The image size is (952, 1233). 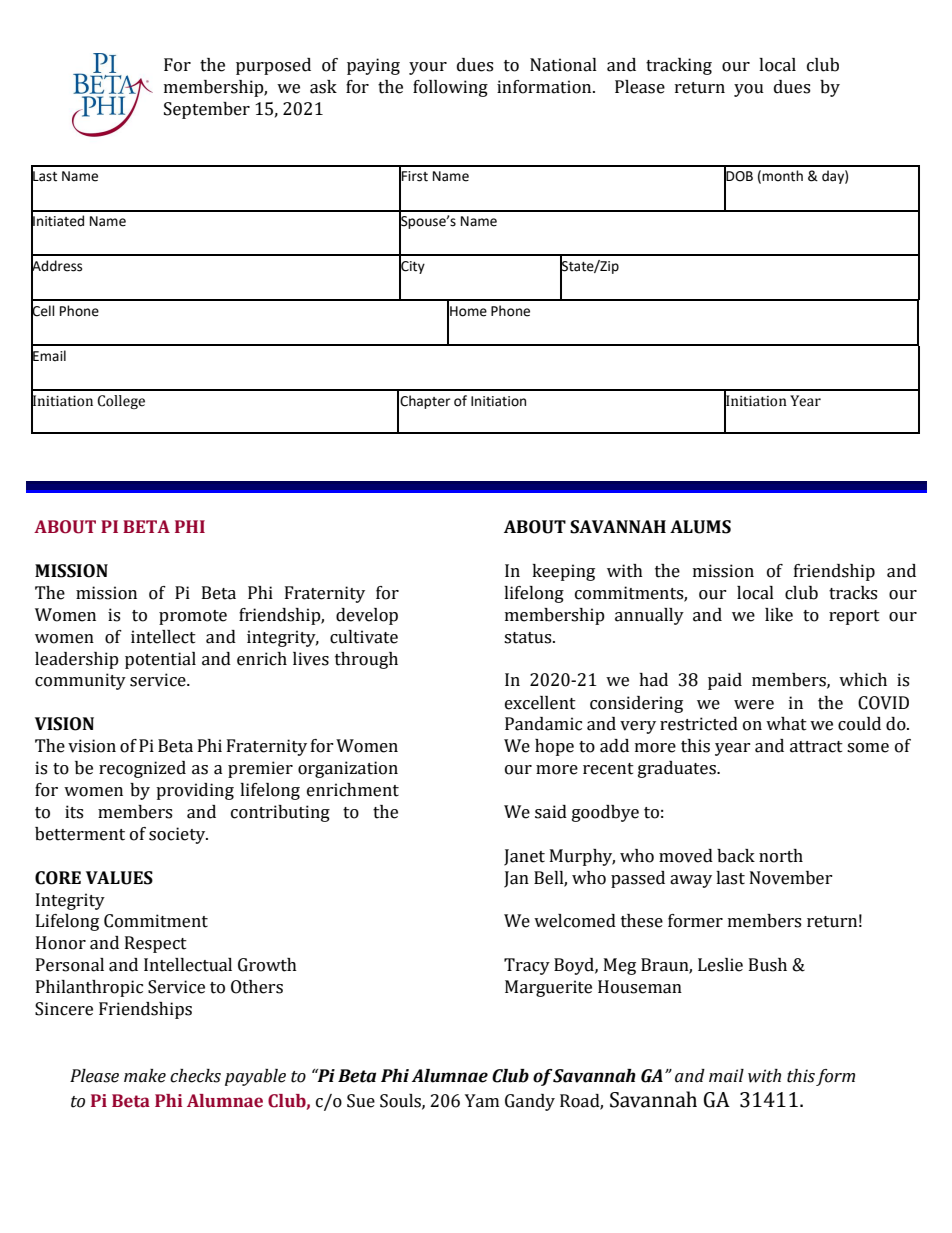 What do you see at coordinates (679, 66) in the page?
I see `tracking` at bounding box center [679, 66].
